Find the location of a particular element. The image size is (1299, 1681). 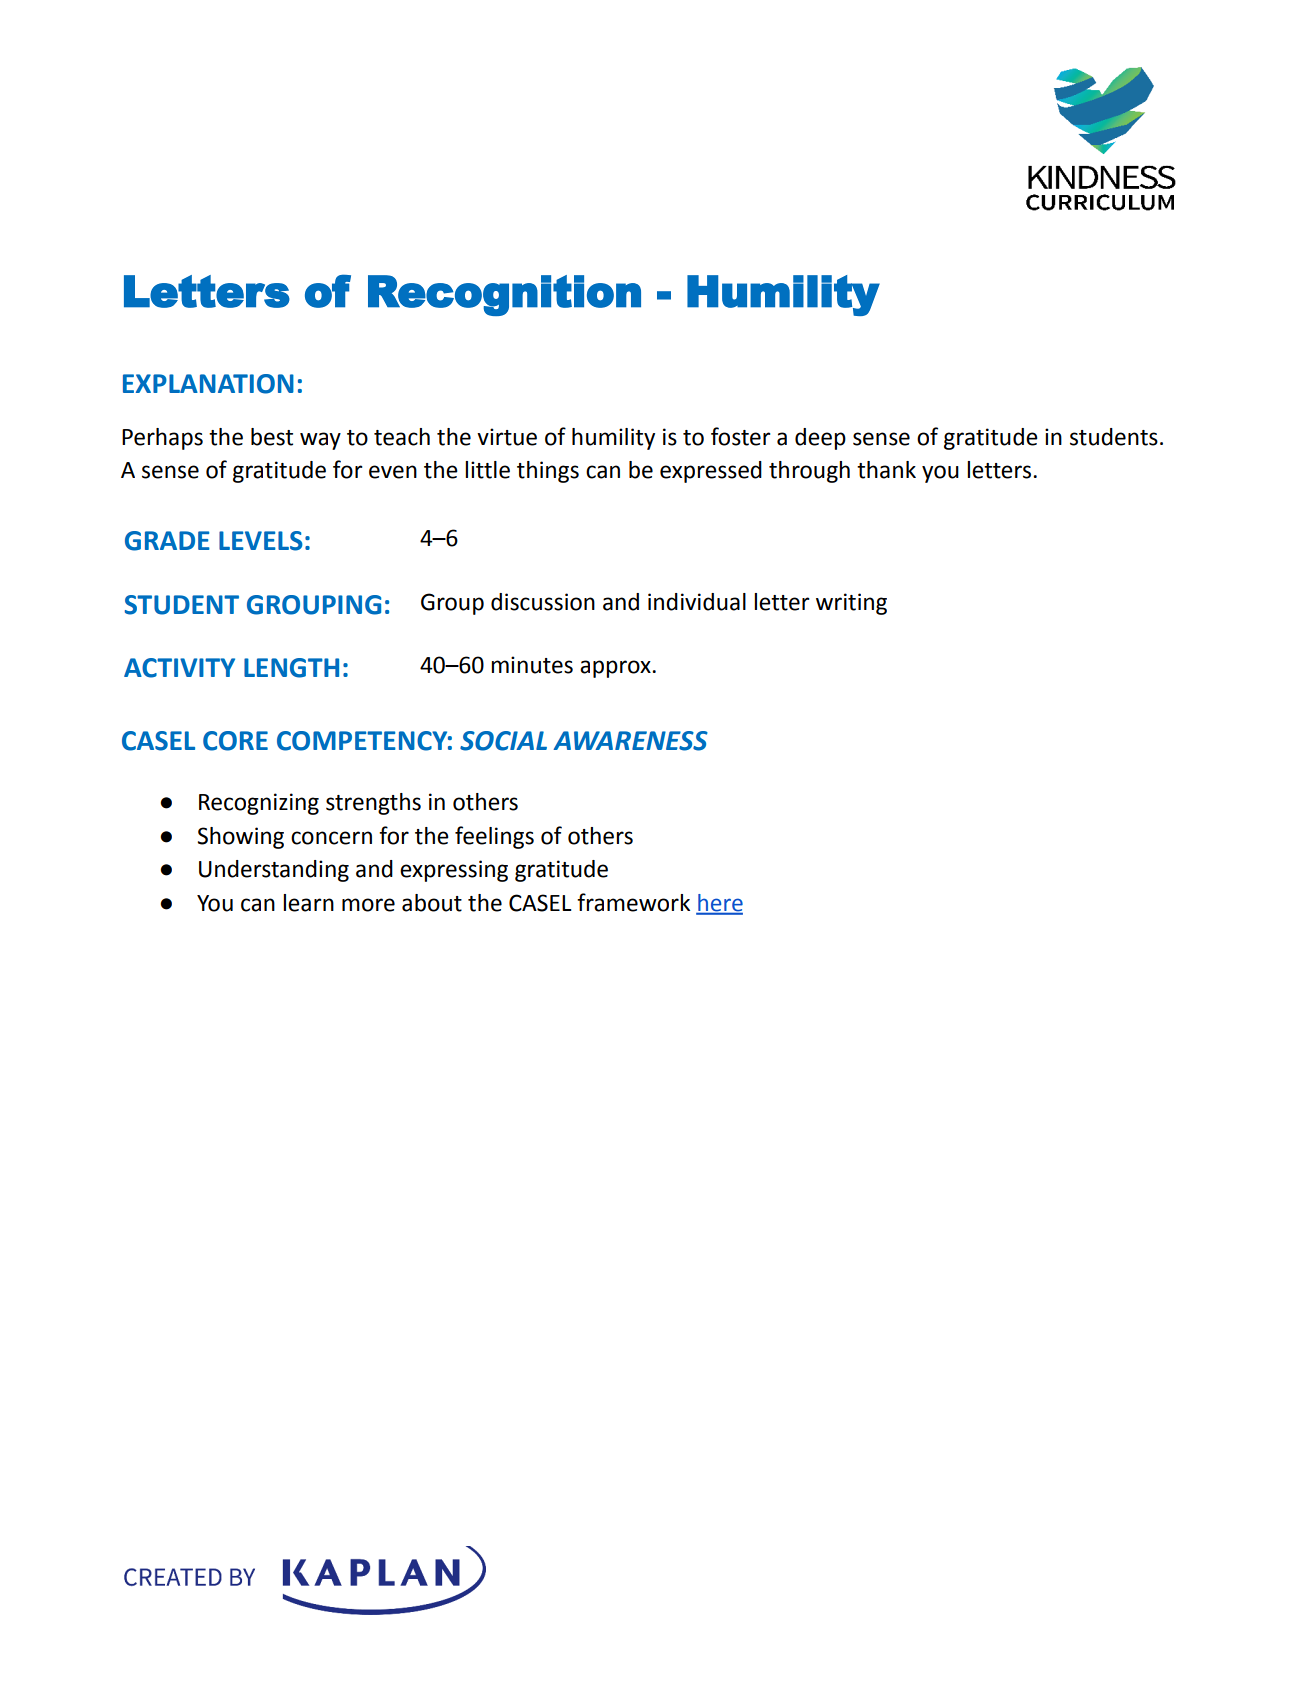

writing is located at coordinates (851, 604).
